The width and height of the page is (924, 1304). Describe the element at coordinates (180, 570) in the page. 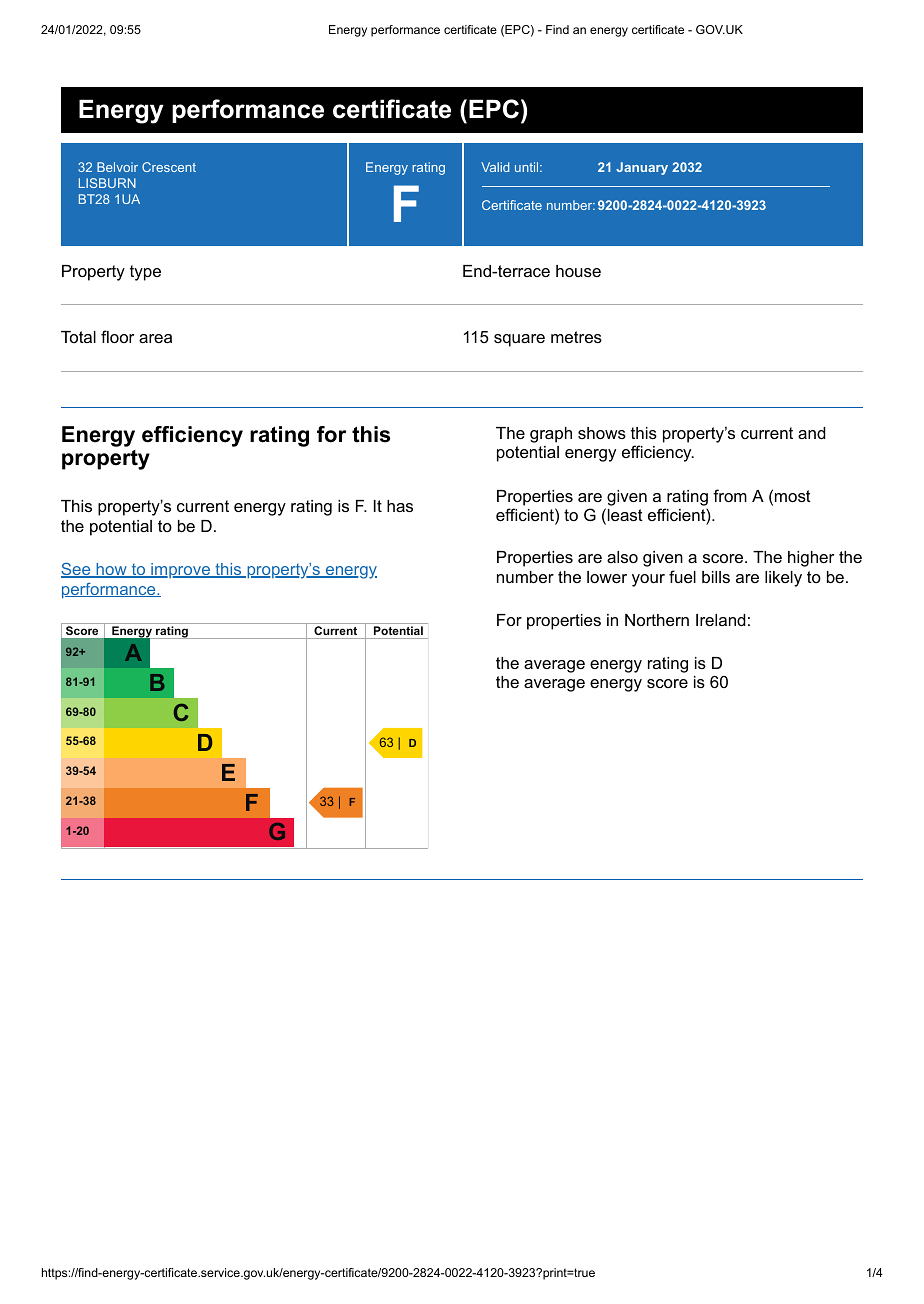

I see `improve` at that location.
